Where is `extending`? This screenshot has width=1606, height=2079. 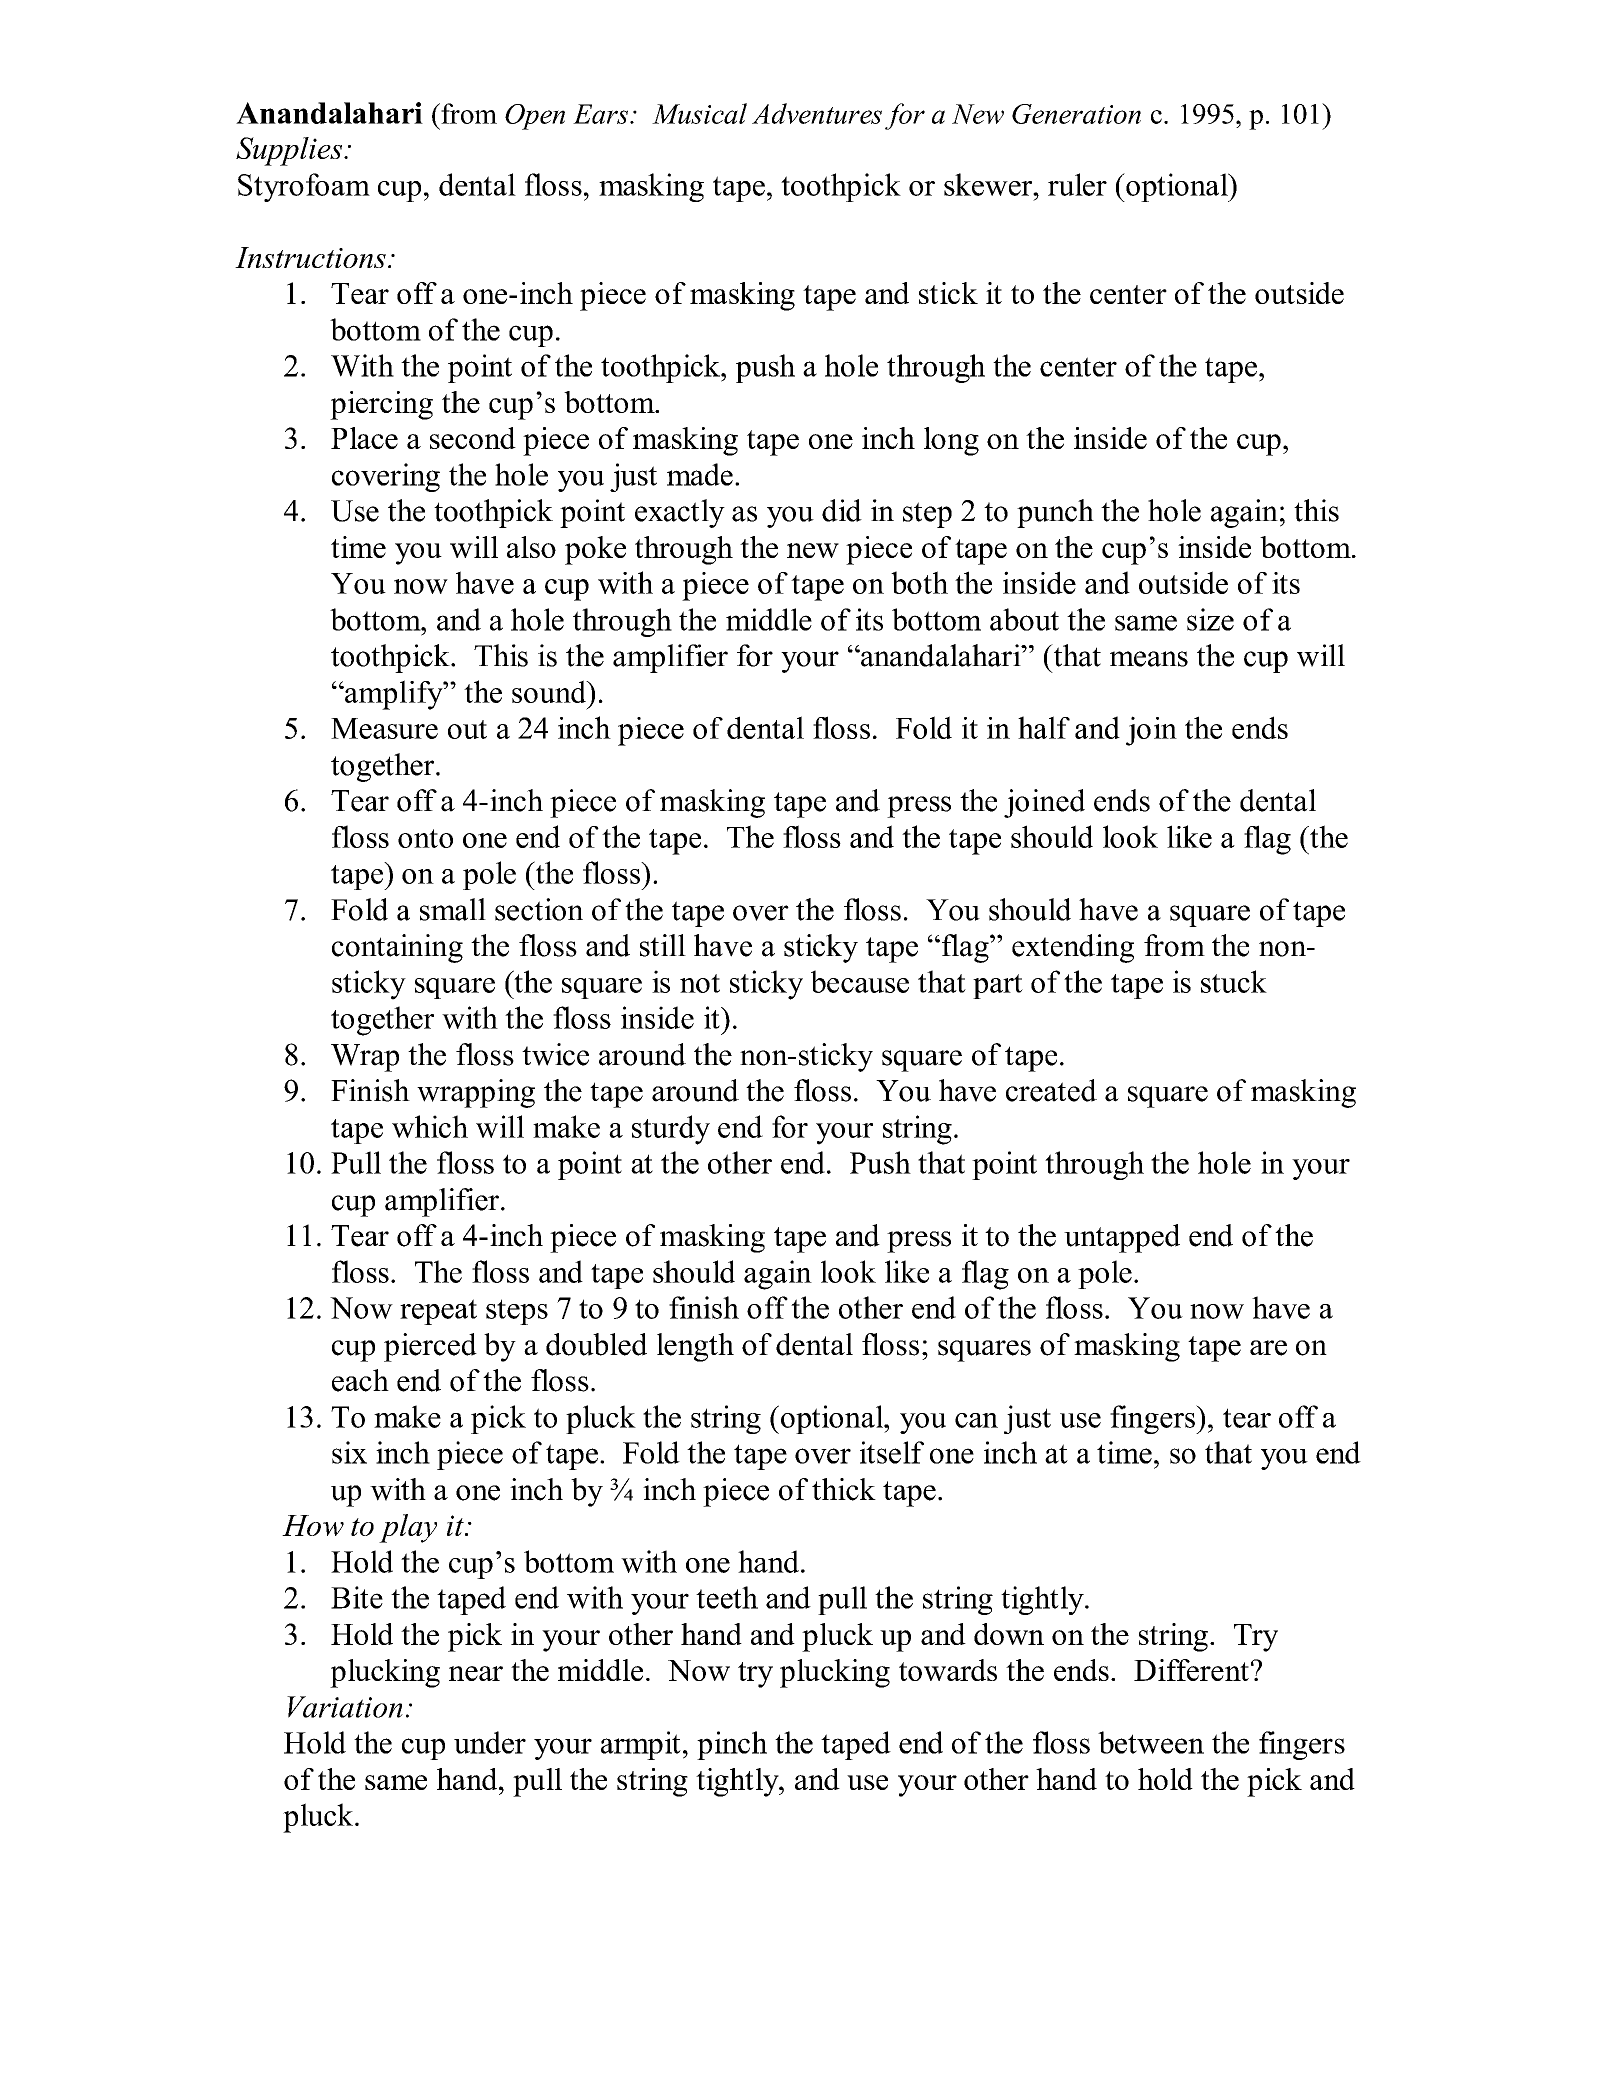
extending is located at coordinates (1073, 948).
